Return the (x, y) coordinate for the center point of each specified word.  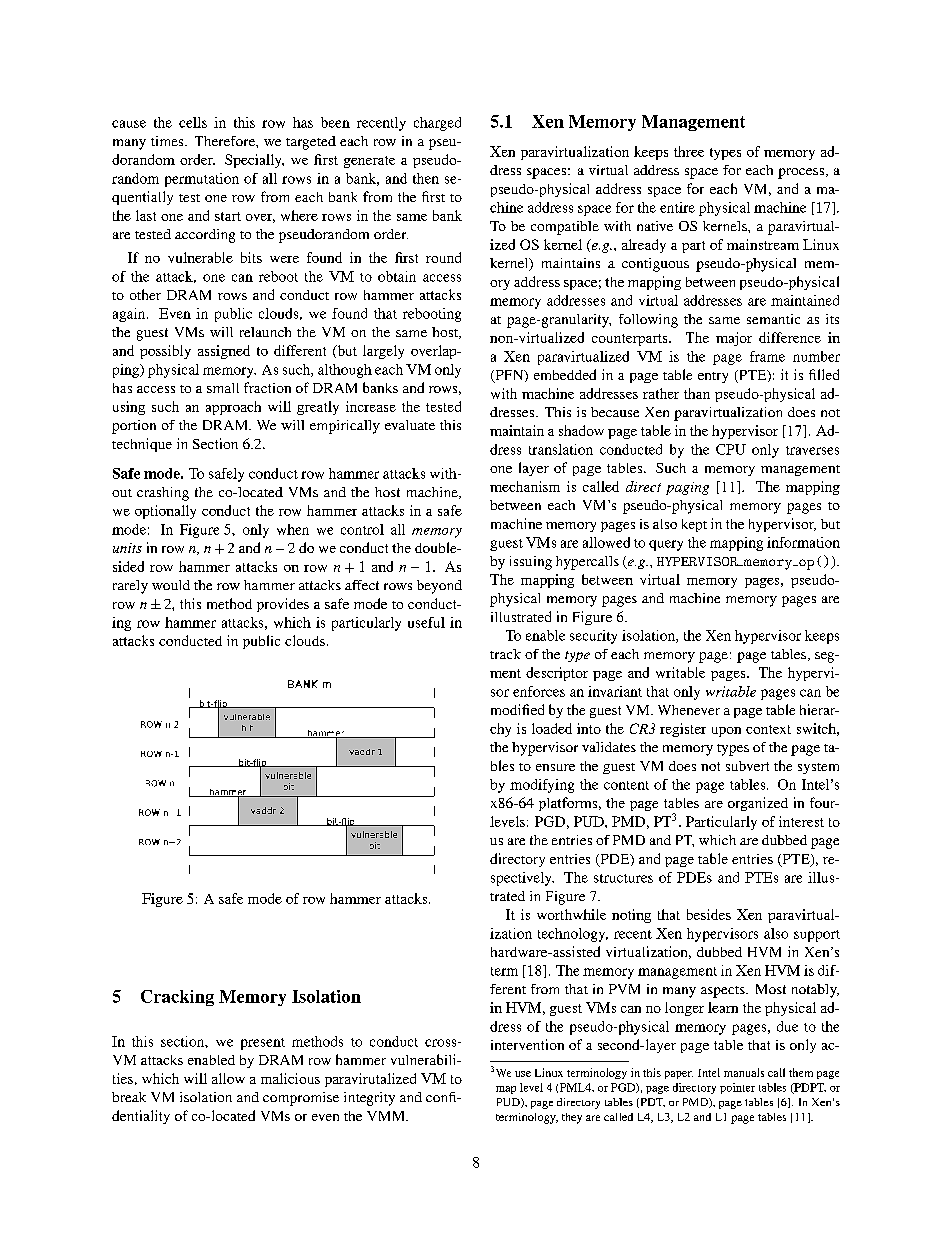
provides (283, 605)
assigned (224, 352)
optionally (165, 512)
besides (709, 914)
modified (517, 709)
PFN (509, 376)
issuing (531, 563)
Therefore (226, 141)
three (689, 151)
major (734, 339)
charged (437, 124)
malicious (290, 1078)
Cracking (177, 998)
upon (726, 732)
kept (694, 525)
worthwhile (571, 914)
